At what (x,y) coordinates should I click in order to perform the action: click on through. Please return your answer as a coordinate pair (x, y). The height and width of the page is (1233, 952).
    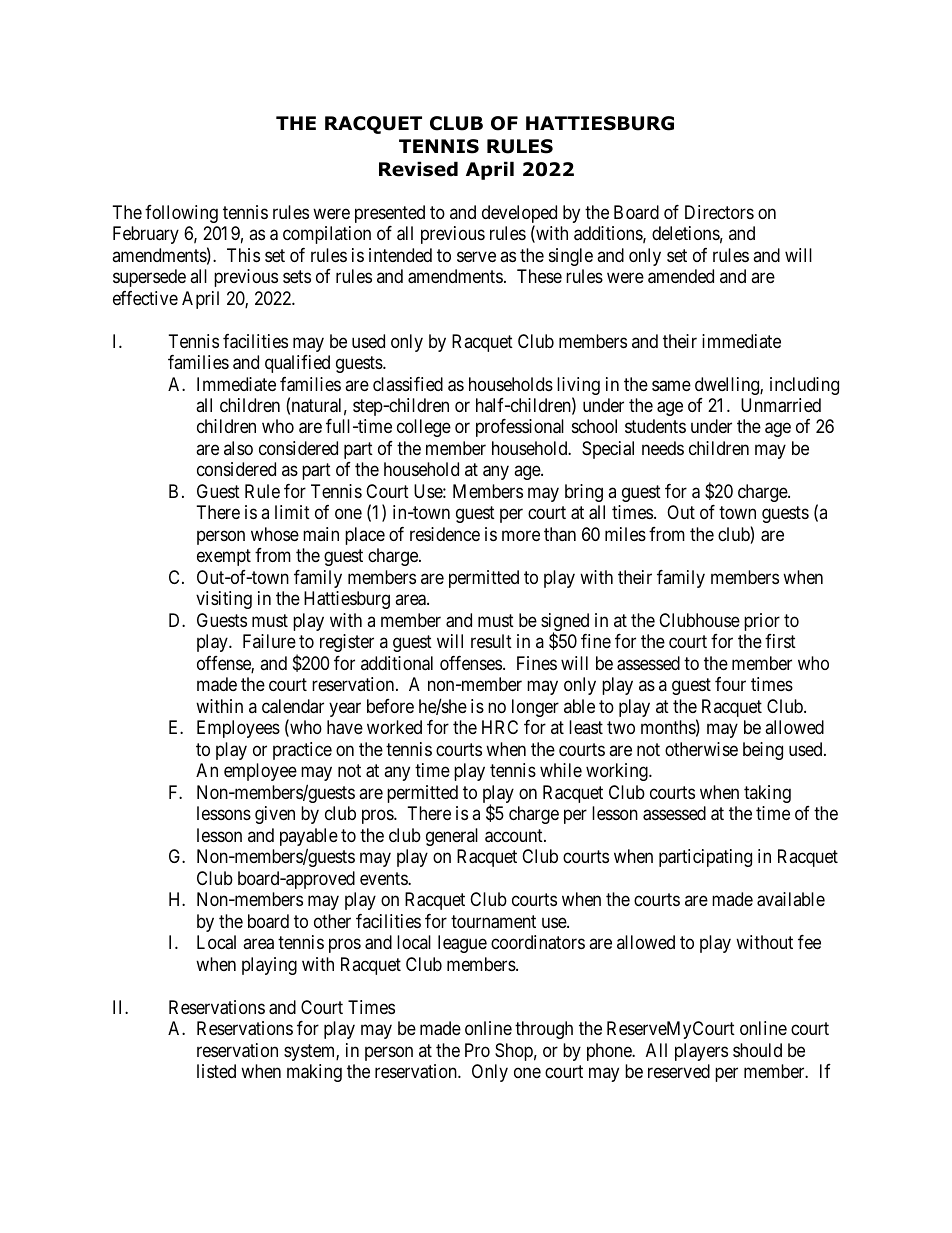
    Looking at the image, I should click on (544, 1030).
